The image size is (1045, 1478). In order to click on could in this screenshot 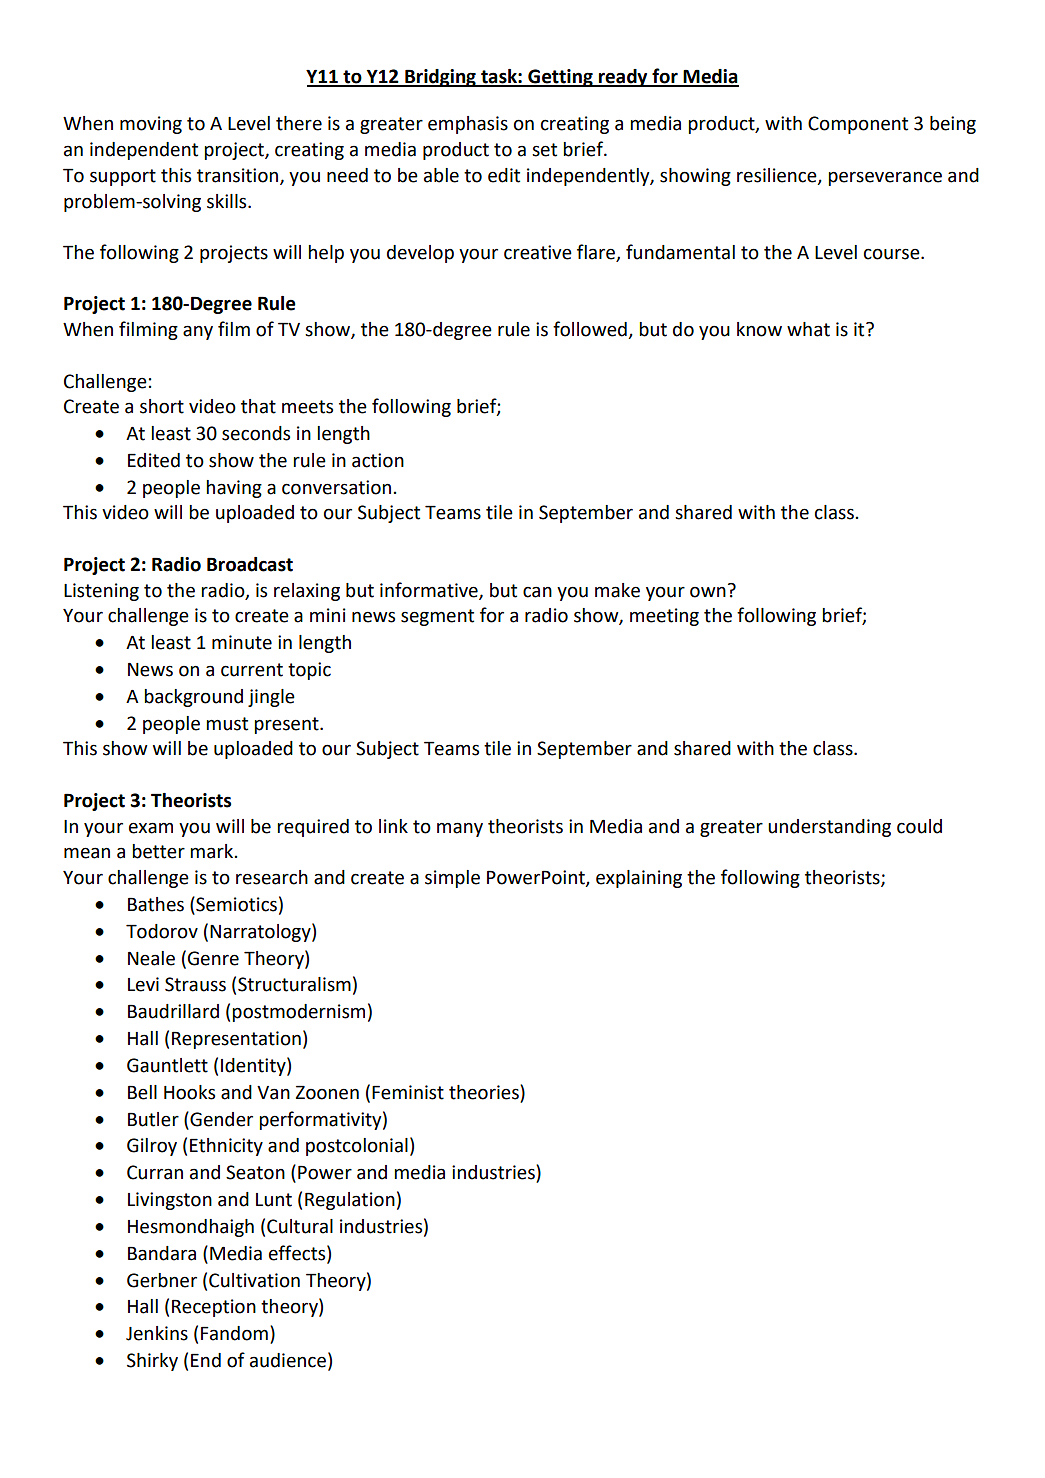, I will do `click(919, 826)`.
